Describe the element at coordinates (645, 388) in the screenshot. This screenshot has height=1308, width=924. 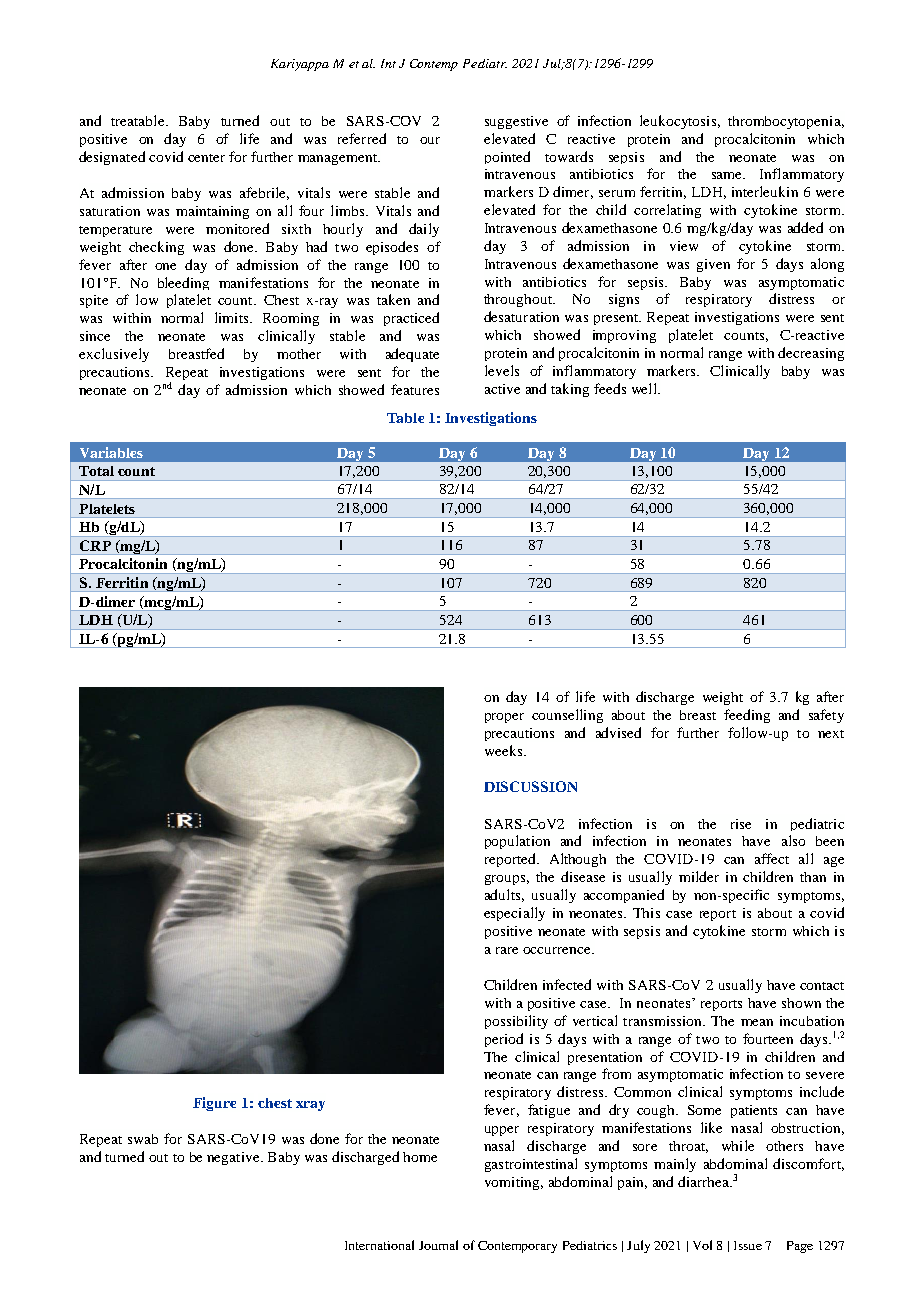
I see `well` at that location.
